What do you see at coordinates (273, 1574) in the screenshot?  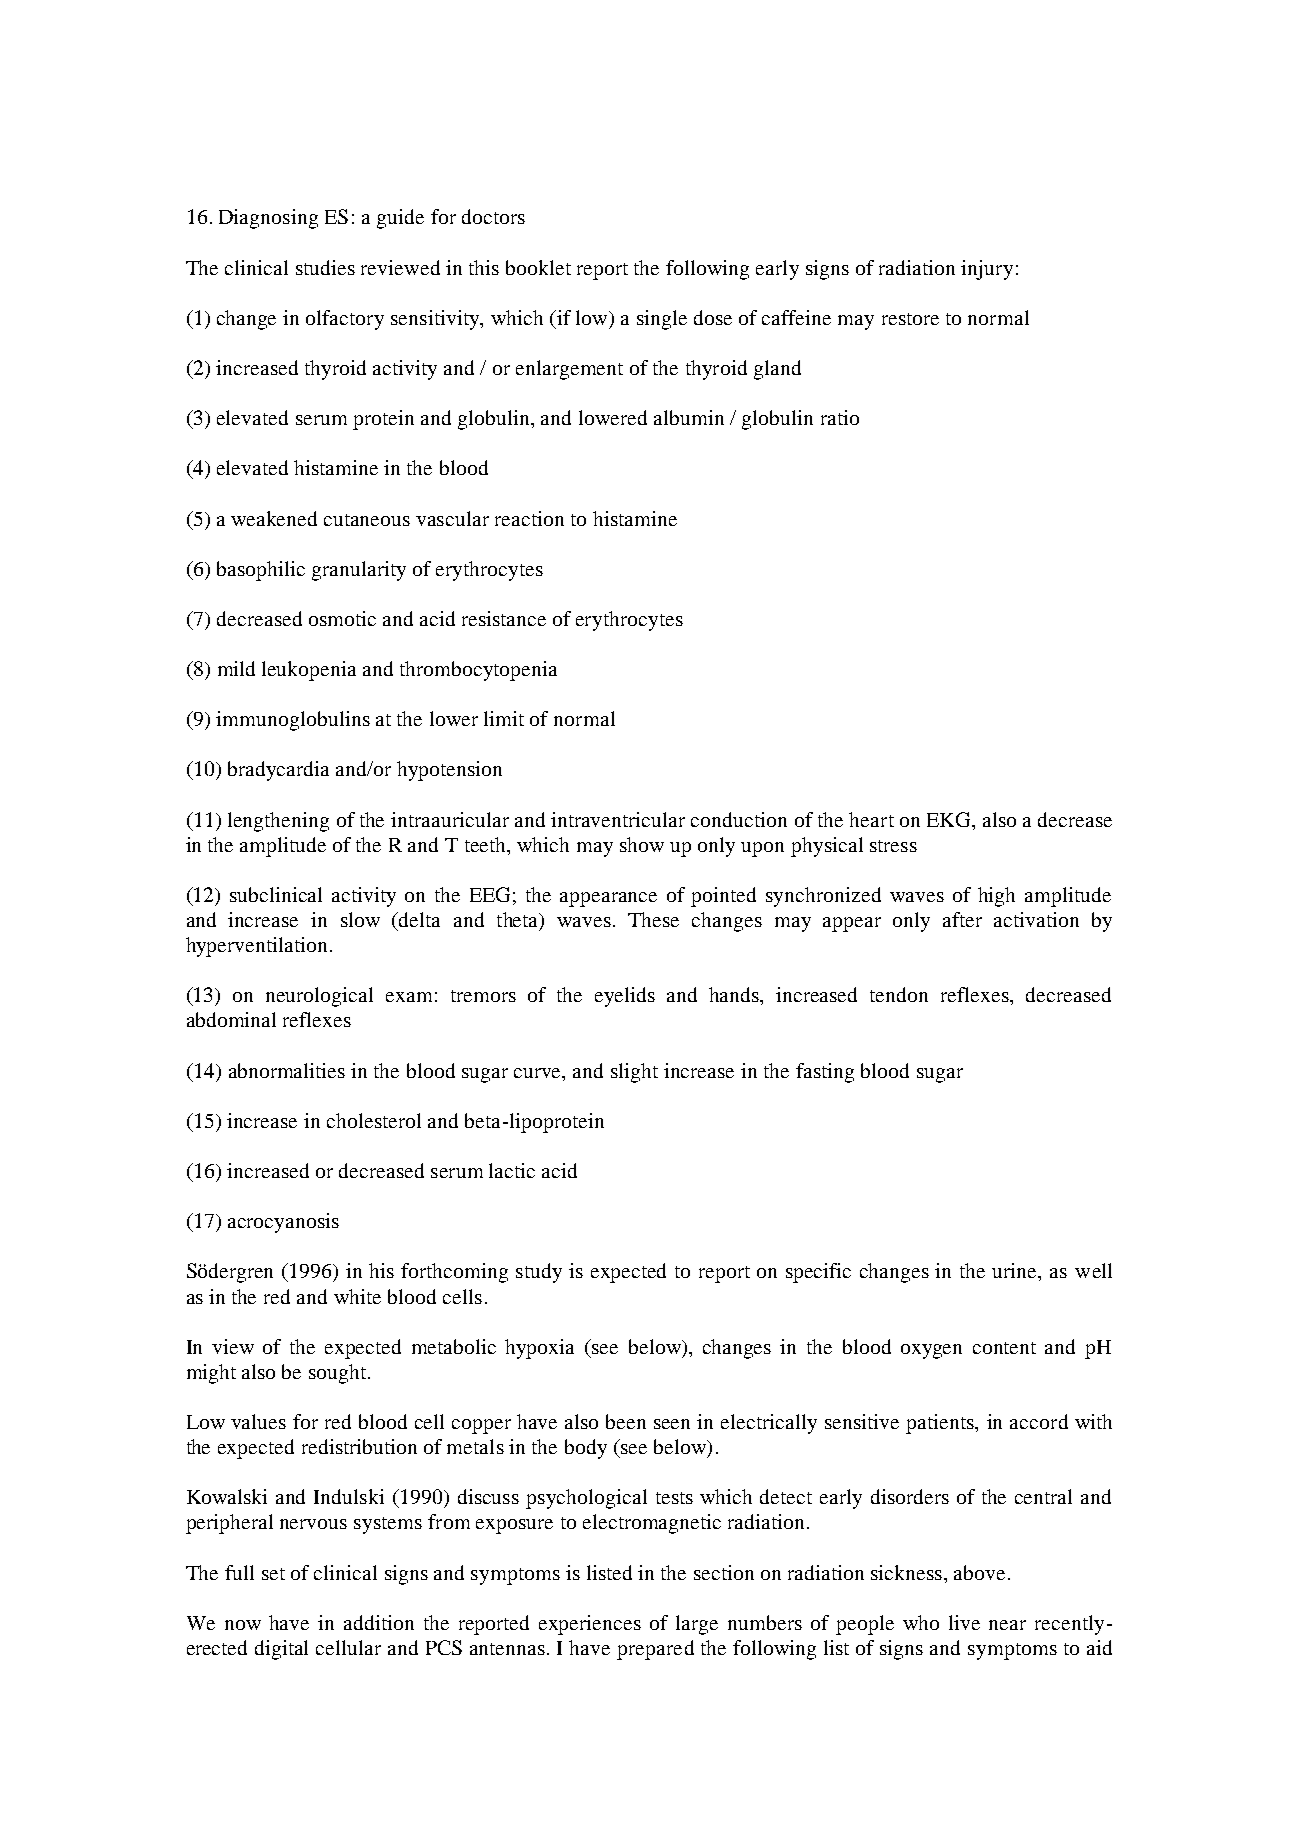 I see `set` at bounding box center [273, 1574].
